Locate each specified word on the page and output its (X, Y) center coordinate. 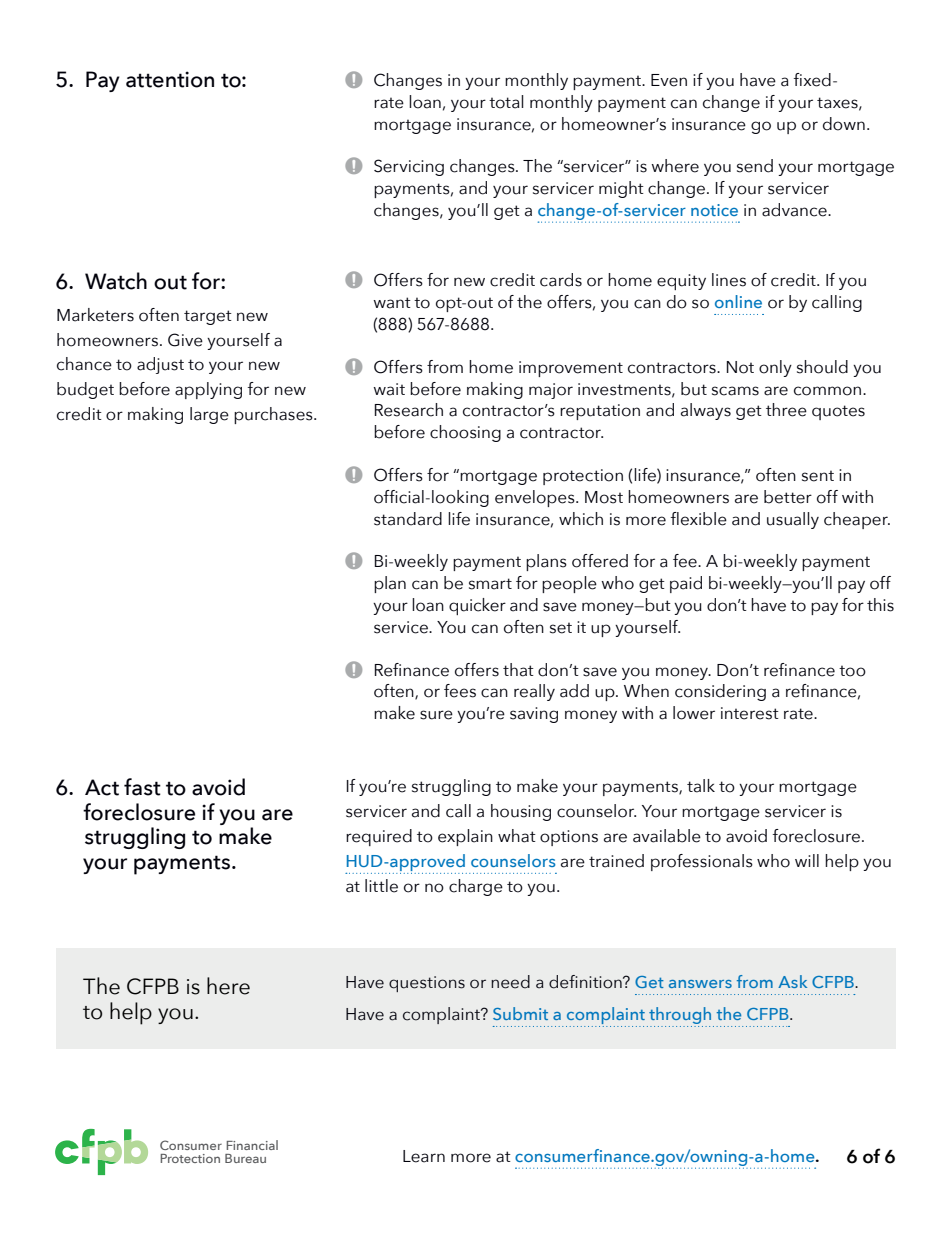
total (506, 102)
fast (142, 787)
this (880, 605)
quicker (477, 606)
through (680, 1017)
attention (170, 79)
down (844, 124)
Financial (252, 1145)
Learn (424, 1156)
